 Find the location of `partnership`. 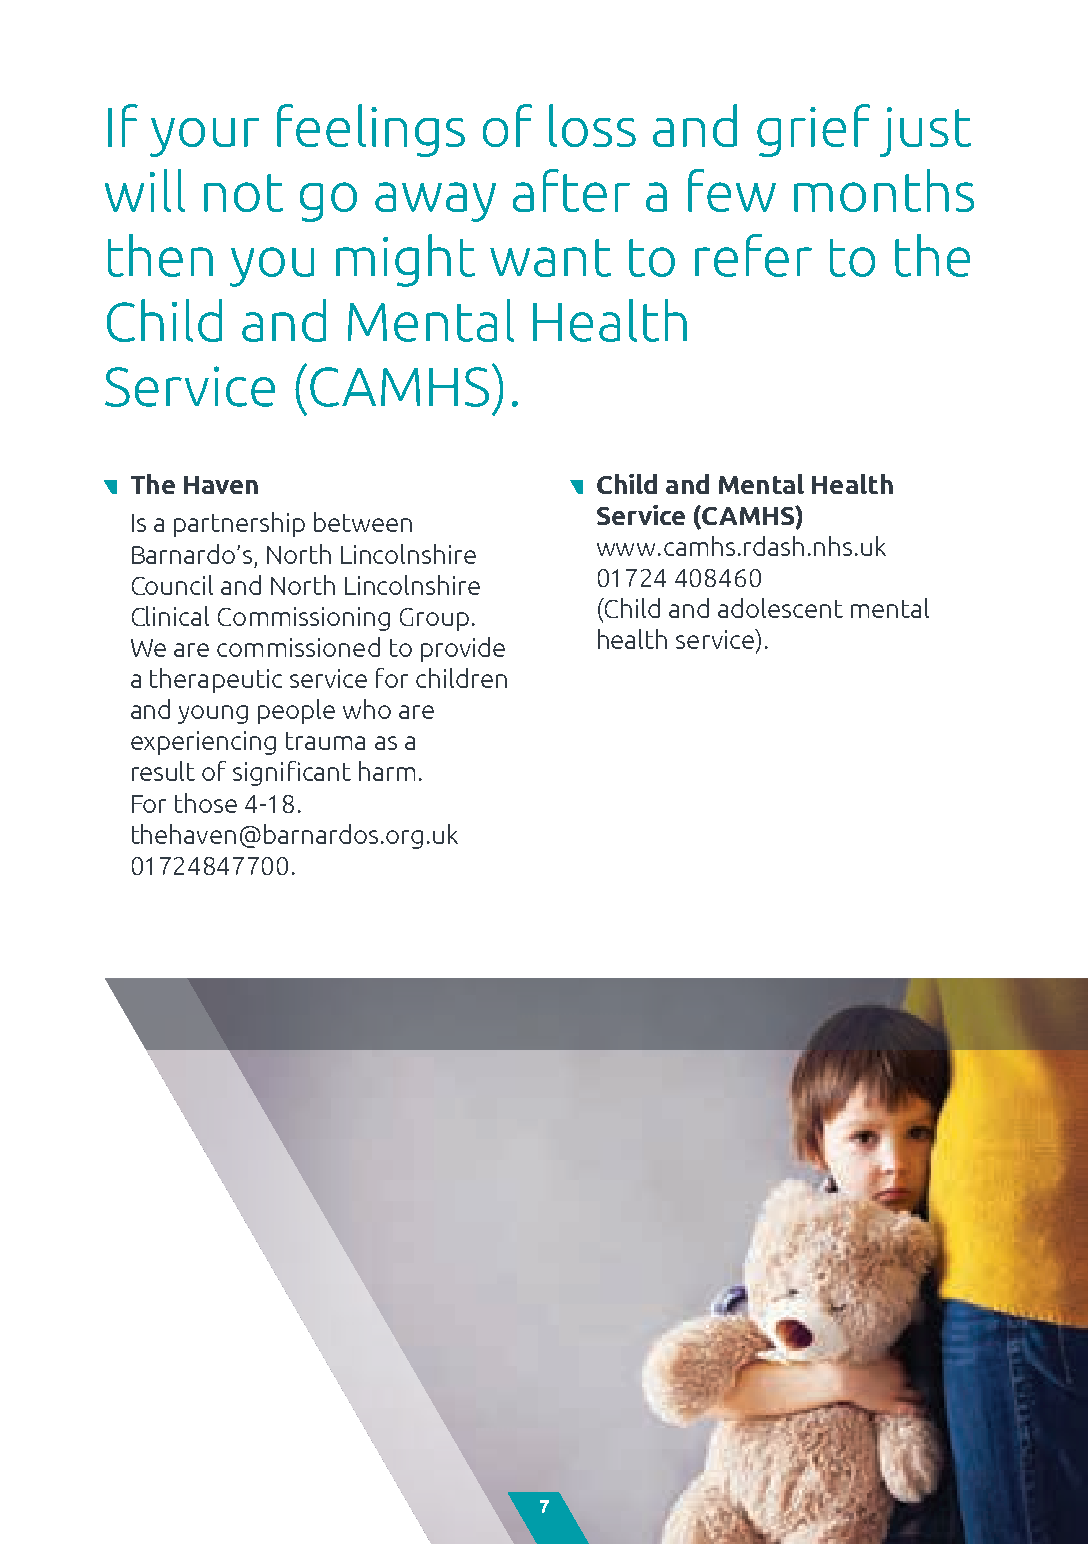

partnership is located at coordinates (239, 524).
